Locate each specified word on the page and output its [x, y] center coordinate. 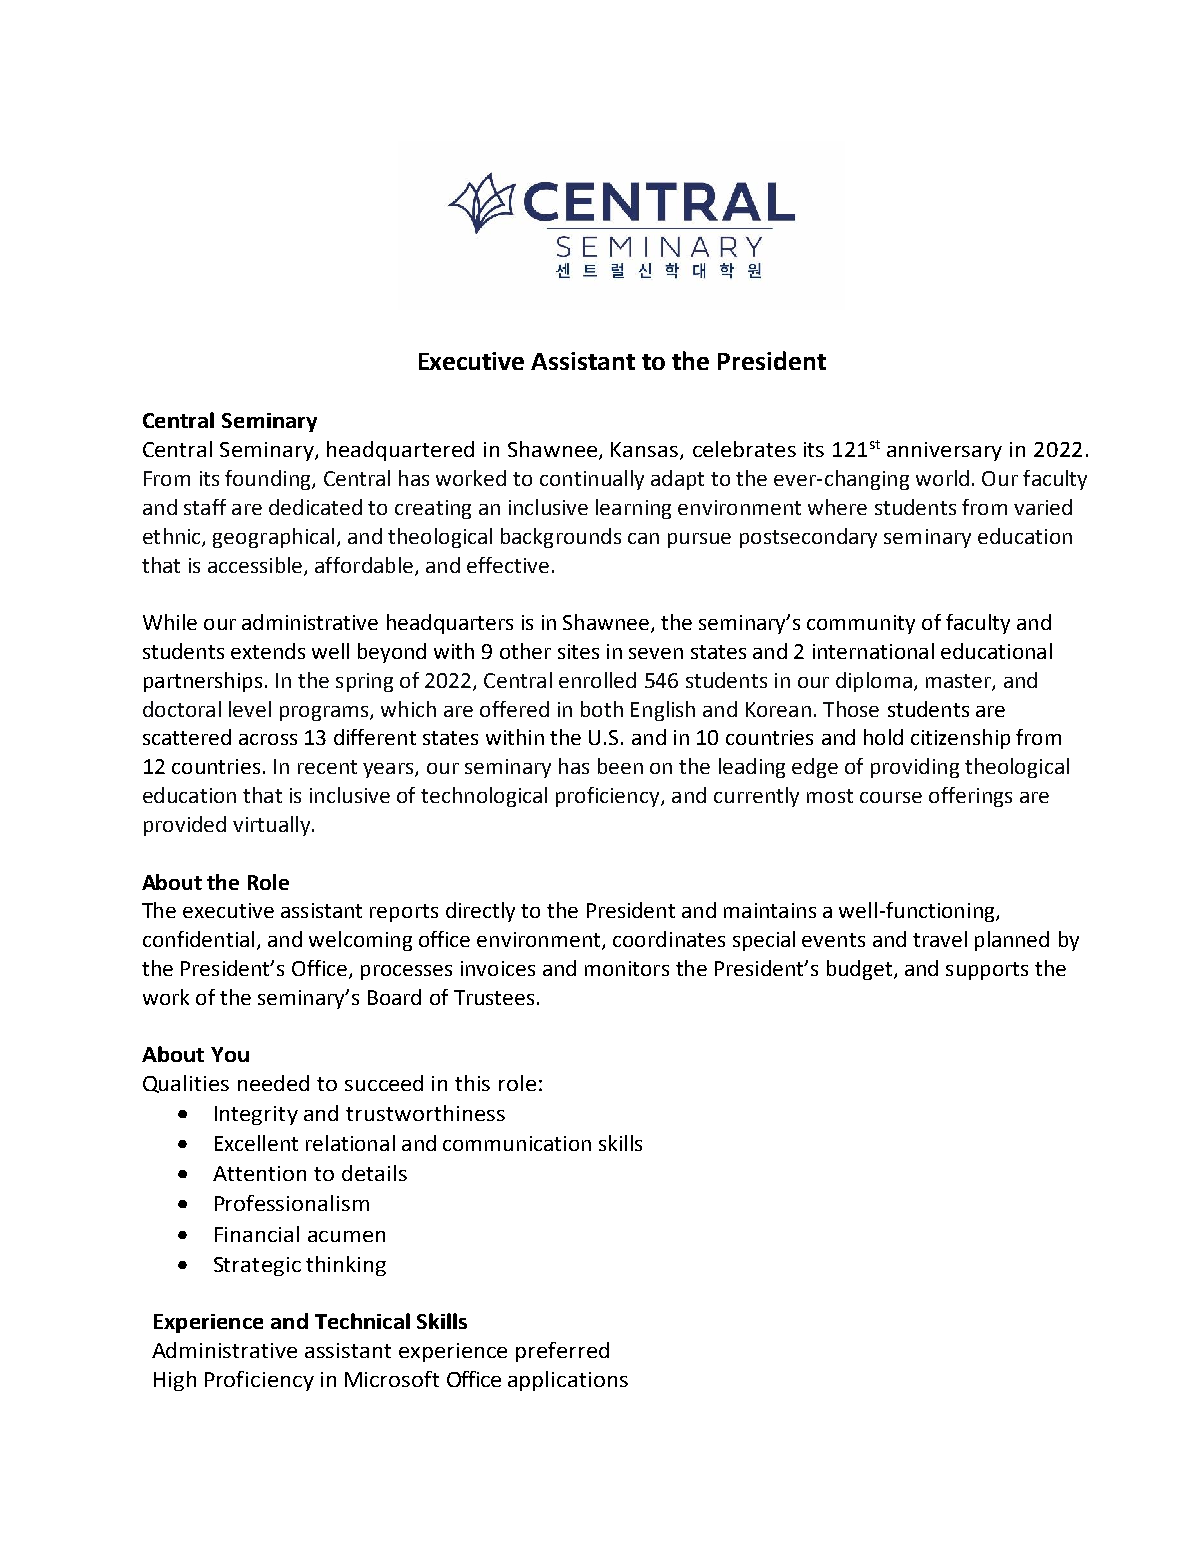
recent [327, 767]
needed [273, 1083]
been [620, 766]
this [472, 1083]
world [942, 478]
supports [987, 971]
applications [568, 1381]
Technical [362, 1321]
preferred [562, 1352]
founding [269, 480]
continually [592, 480]
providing [915, 768]
